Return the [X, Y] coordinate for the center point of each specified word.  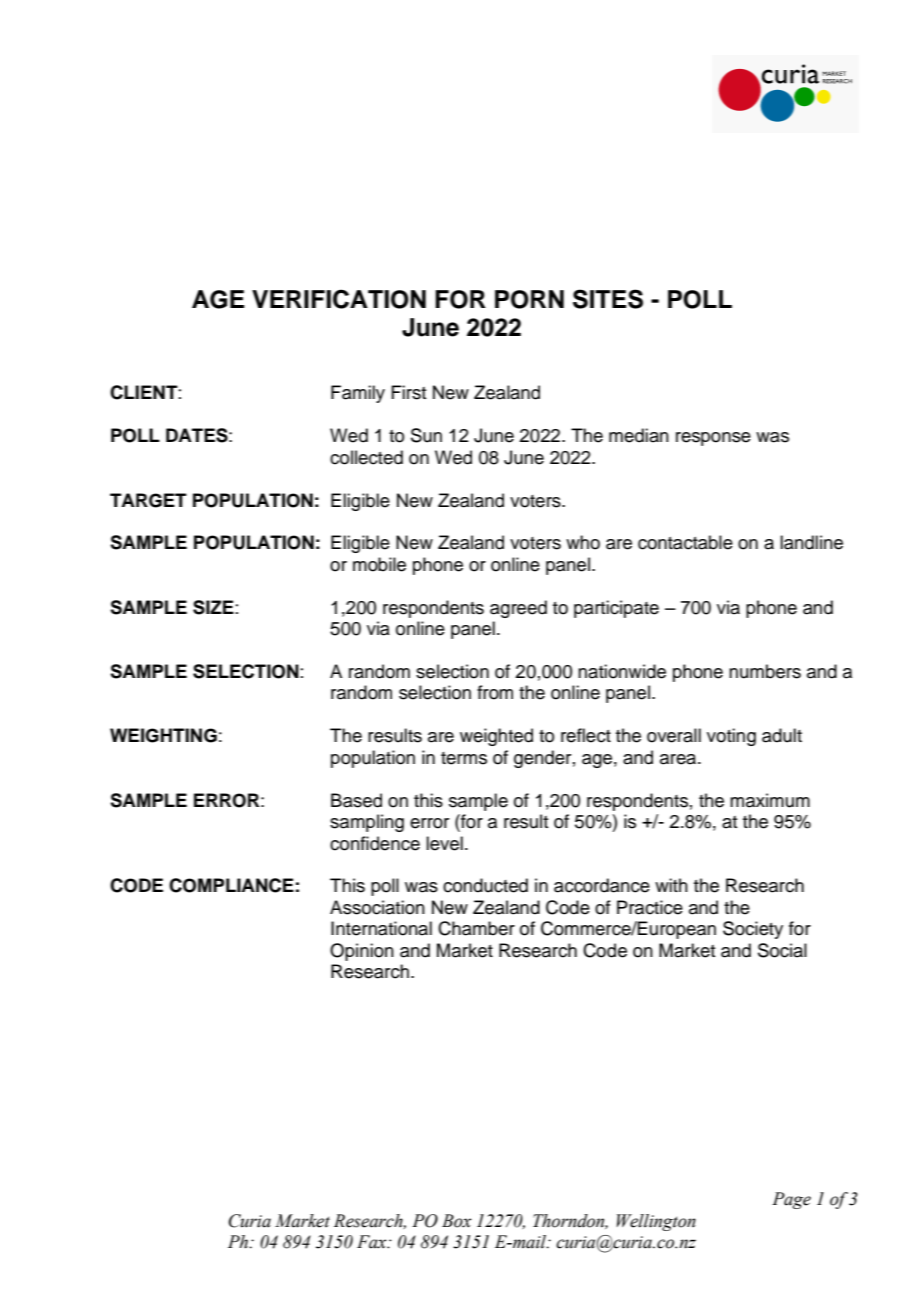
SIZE [213, 607]
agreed [518, 609]
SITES [608, 299]
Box [457, 1221]
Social [782, 950]
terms [464, 758]
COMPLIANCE [231, 885]
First [408, 392]
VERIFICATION [339, 299]
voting [731, 737]
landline [811, 542]
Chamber [476, 928]
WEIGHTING [163, 735]
